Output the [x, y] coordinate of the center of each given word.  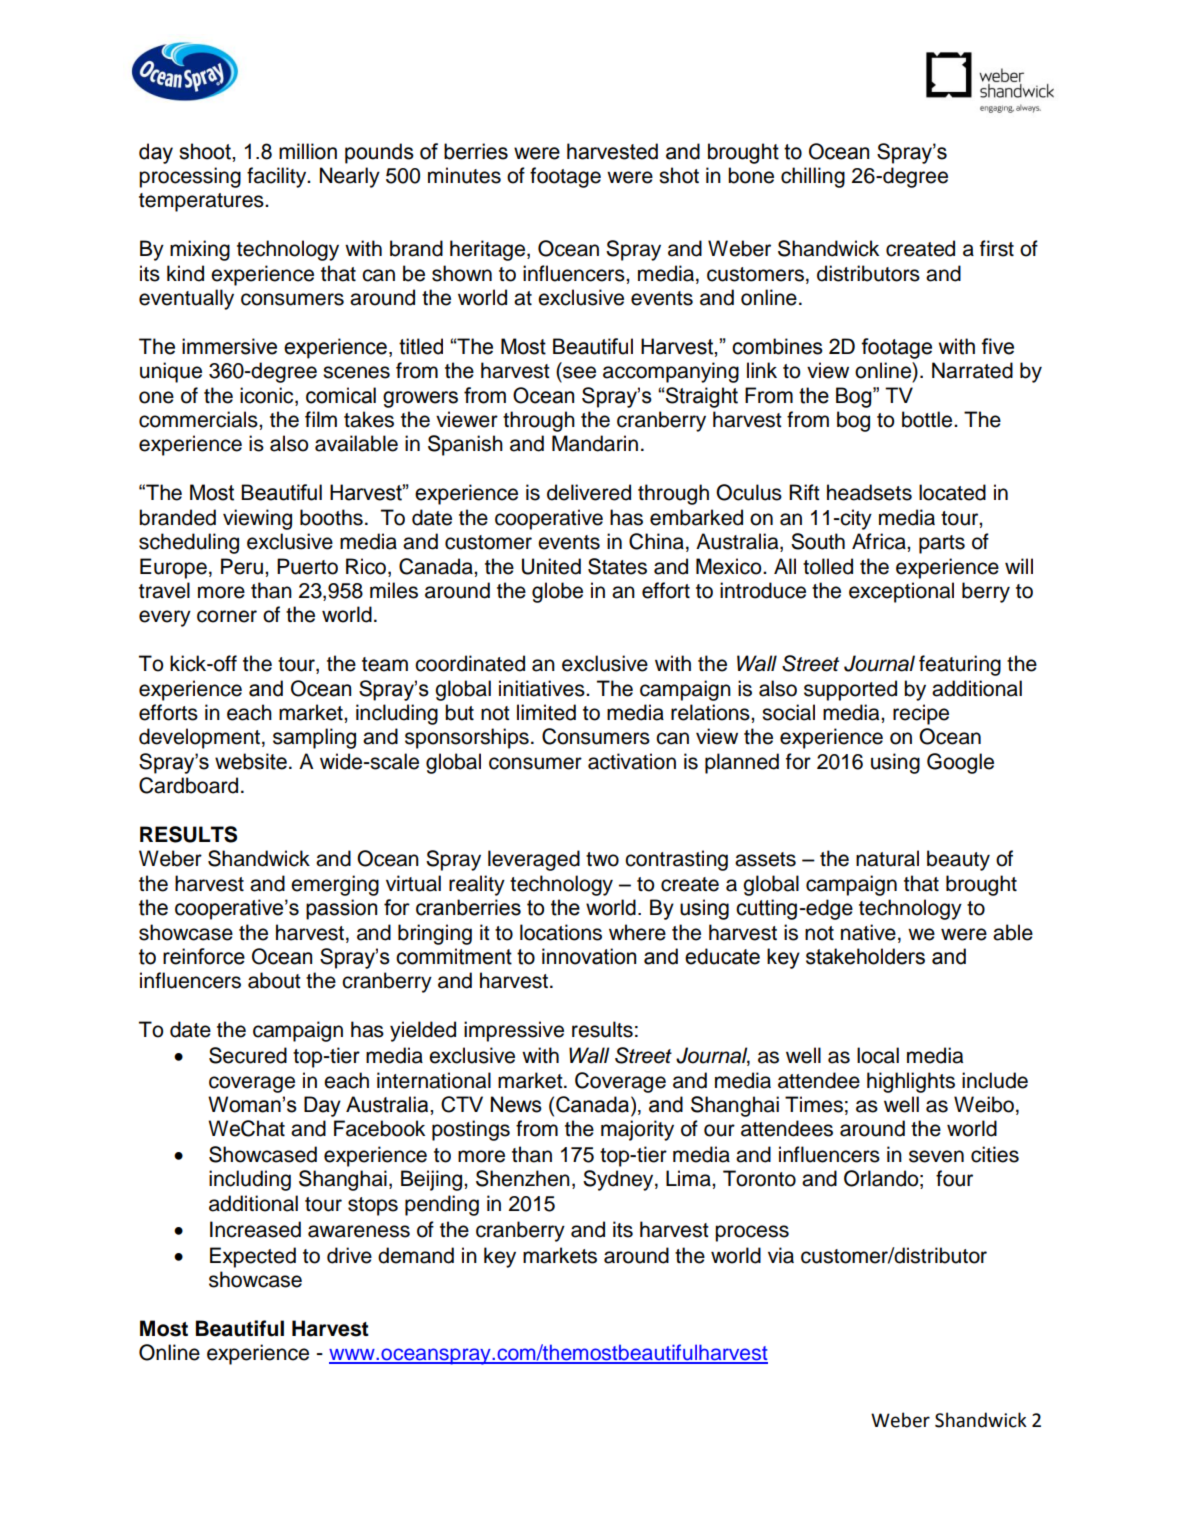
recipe [921, 714]
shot [679, 175]
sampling [314, 738]
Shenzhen [523, 1178]
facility [278, 177]
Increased [255, 1229]
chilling [813, 177]
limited [546, 712]
